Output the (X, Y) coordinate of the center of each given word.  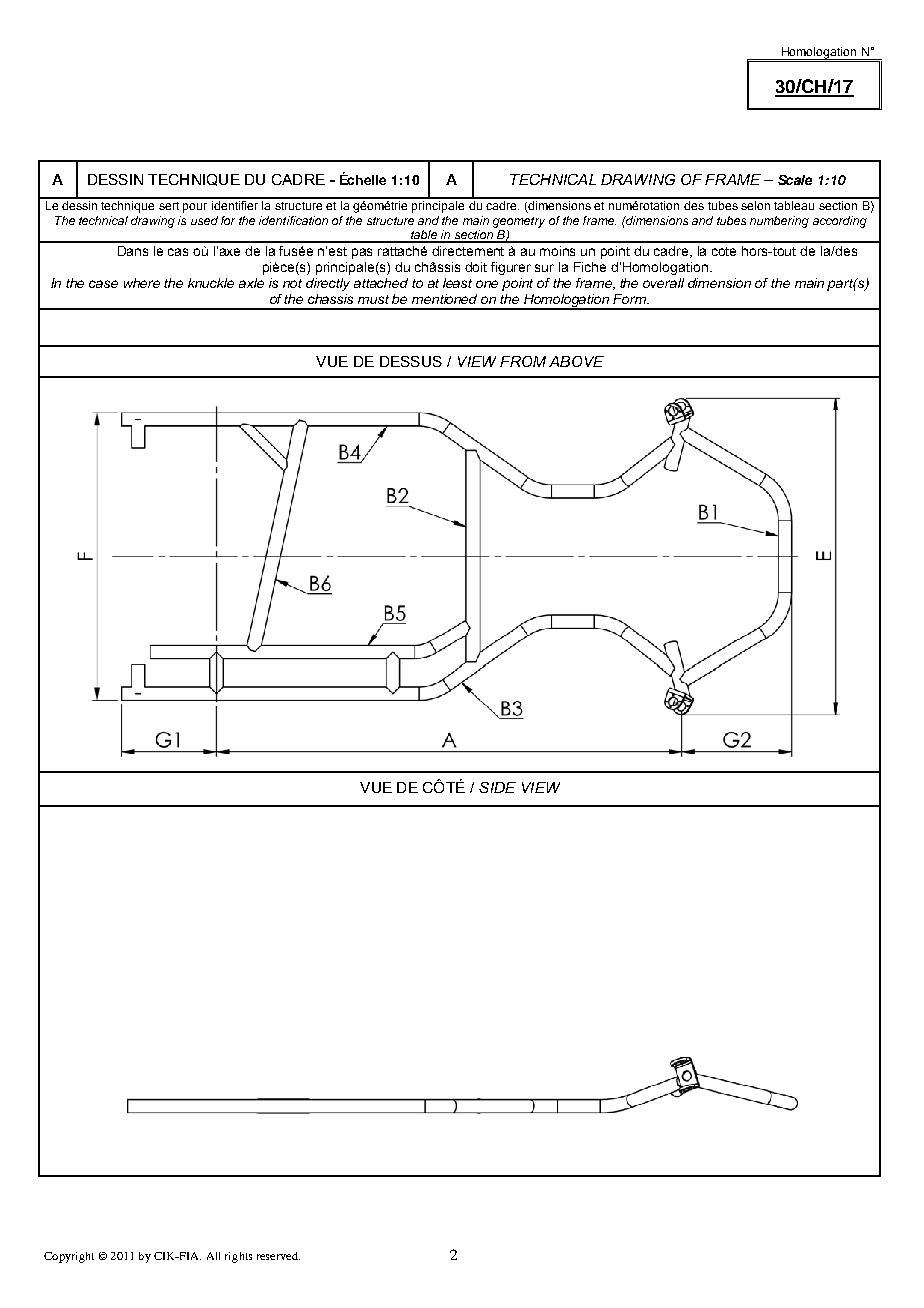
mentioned (444, 299)
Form (631, 299)
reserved (278, 1256)
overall (663, 283)
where (142, 283)
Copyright (69, 1257)
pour (195, 208)
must (373, 299)
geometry (519, 222)
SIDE (497, 787)
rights (238, 1257)
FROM (523, 361)
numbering (779, 222)
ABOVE (576, 361)
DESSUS (411, 361)
